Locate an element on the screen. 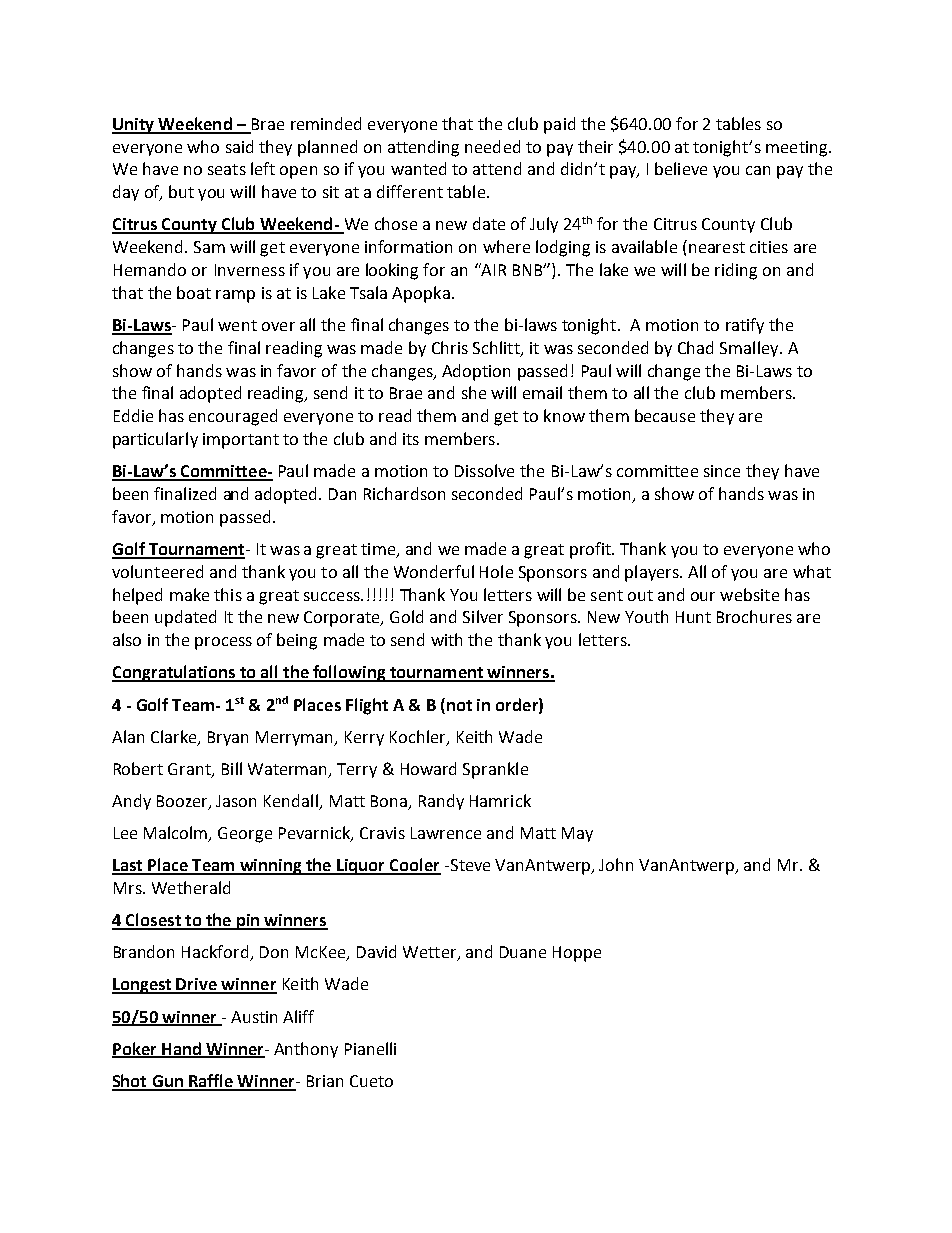 The width and height of the screenshot is (952, 1233). Wetter is located at coordinates (431, 953).
